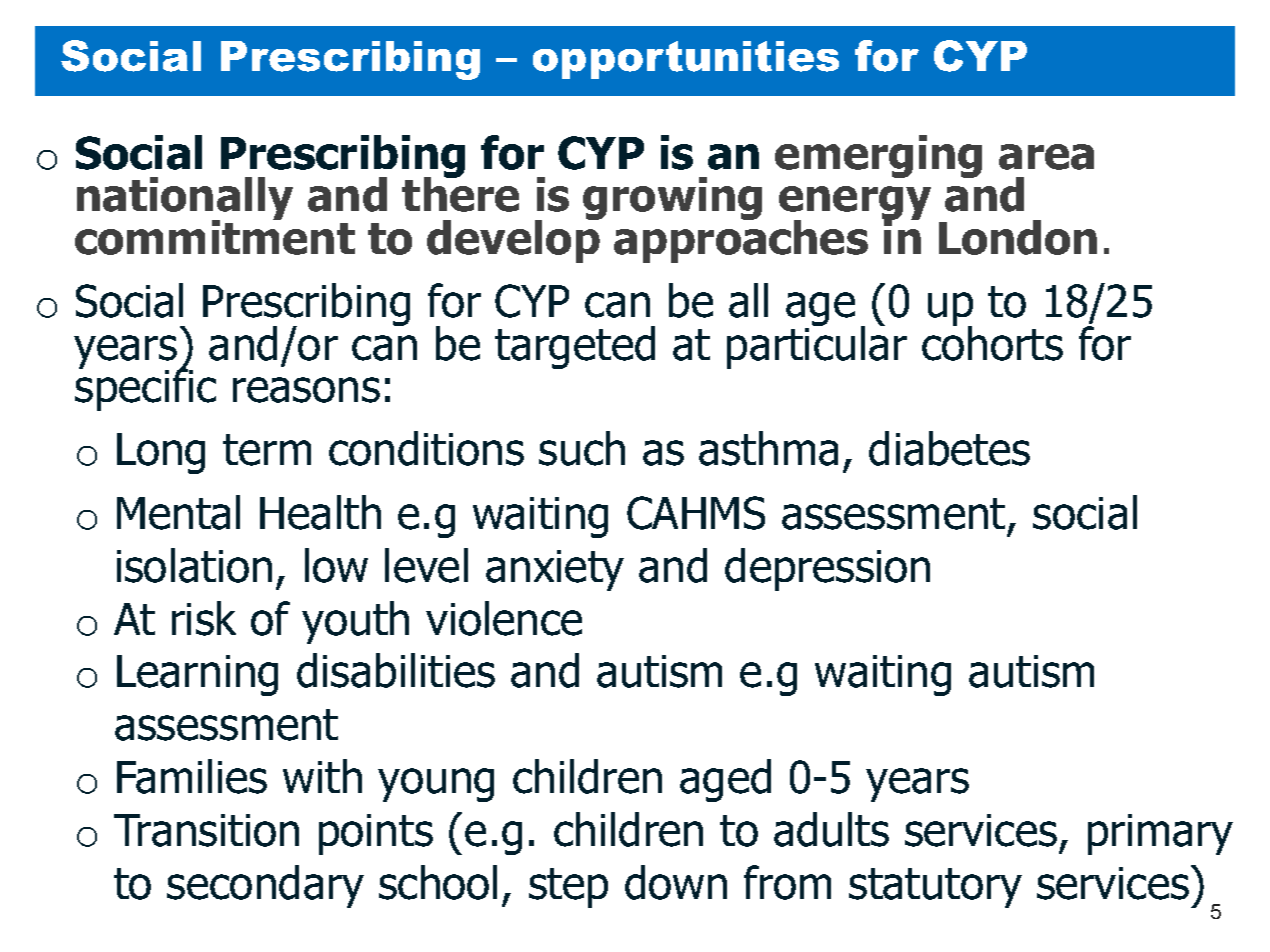 This image has width=1270, height=952. I want to click on secondary, so click(265, 886).
